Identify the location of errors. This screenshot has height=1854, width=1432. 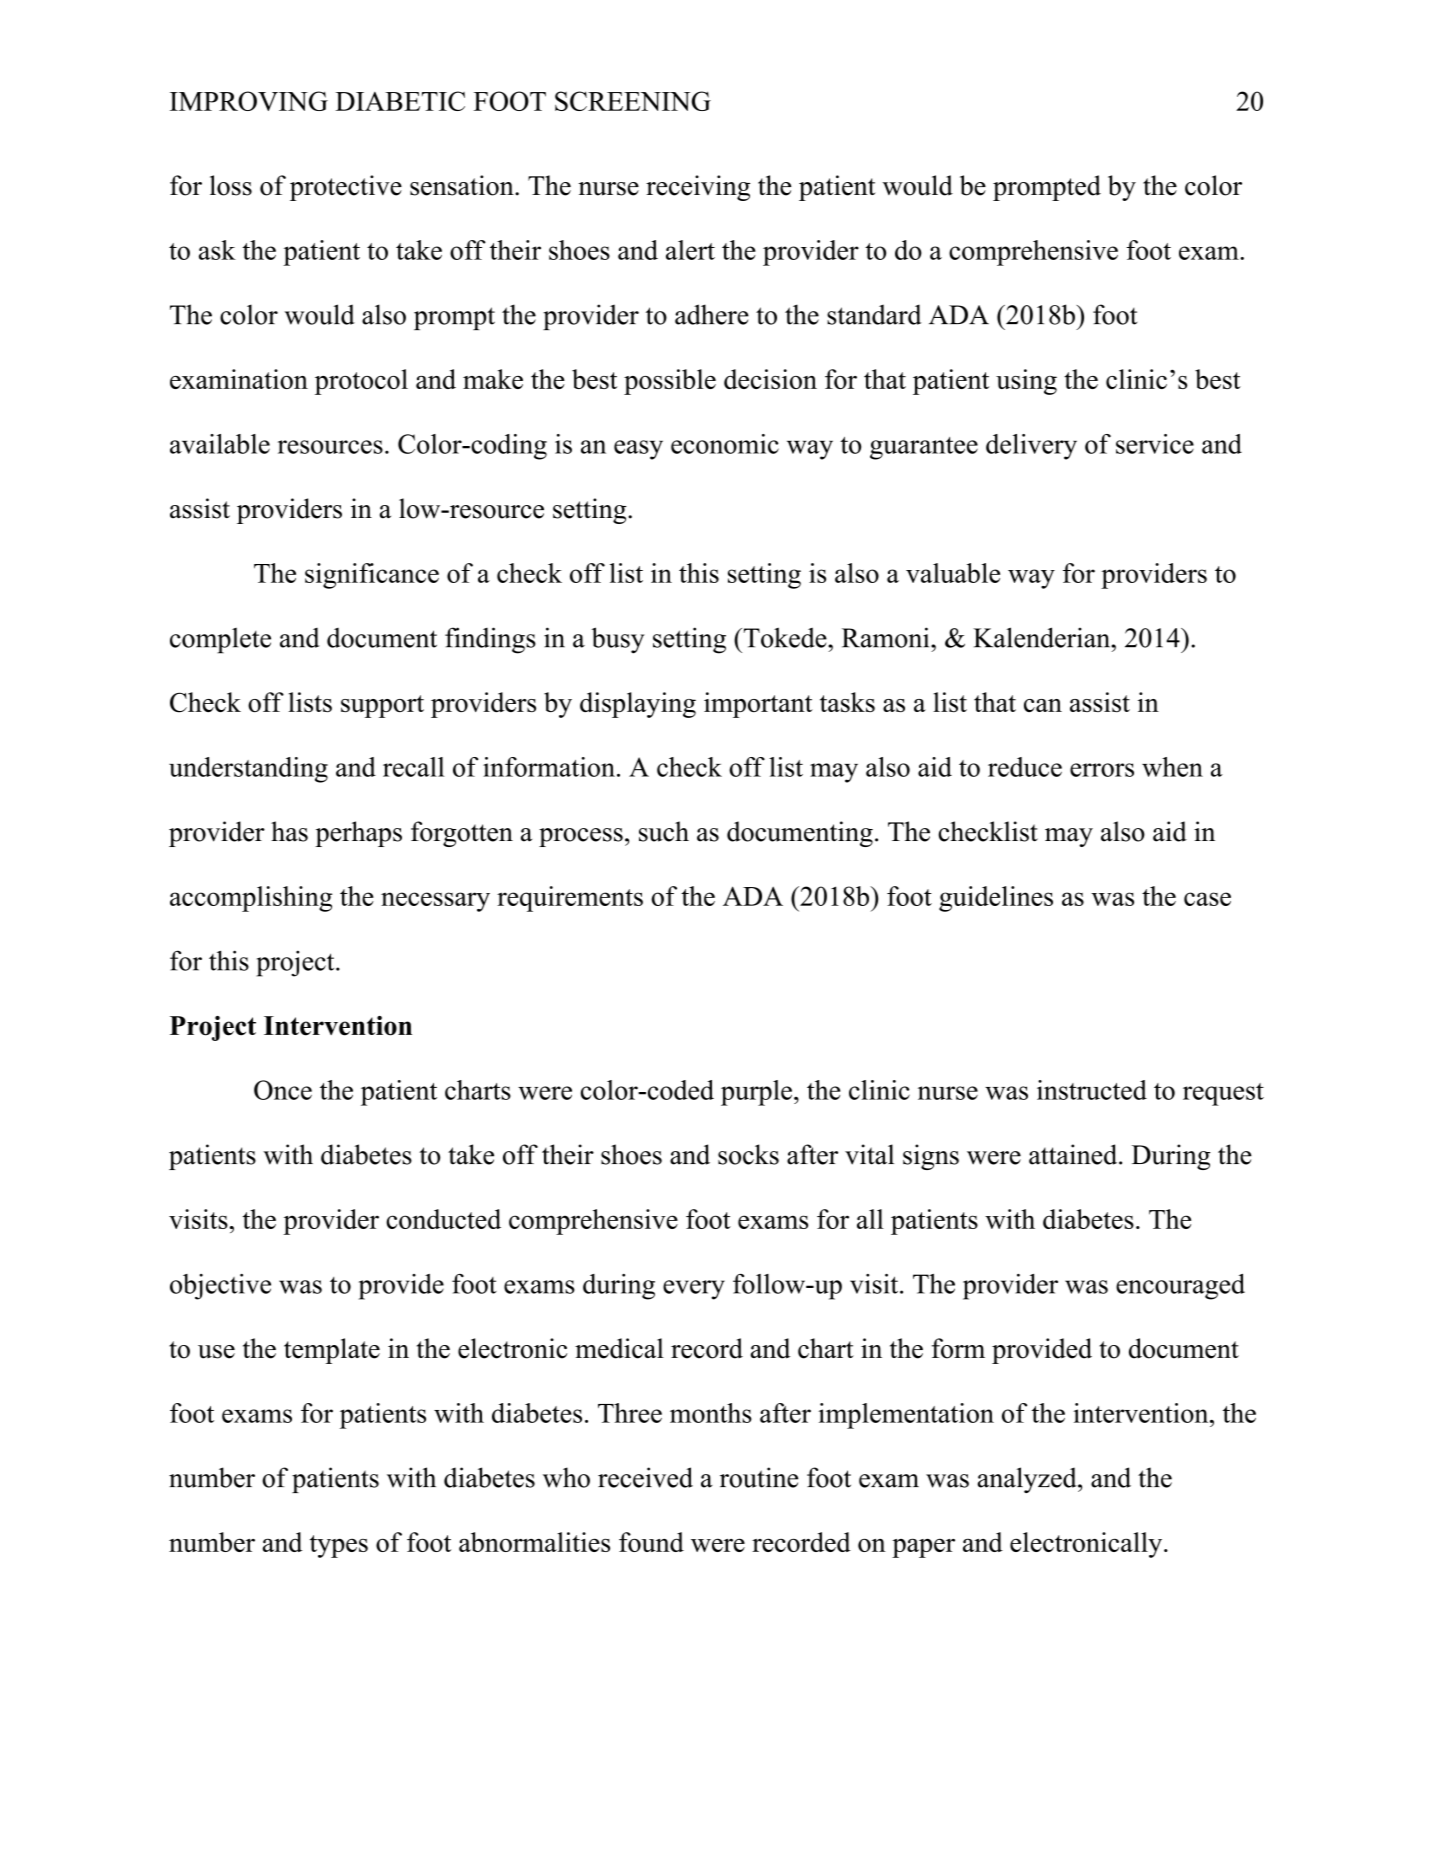
(1102, 770).
